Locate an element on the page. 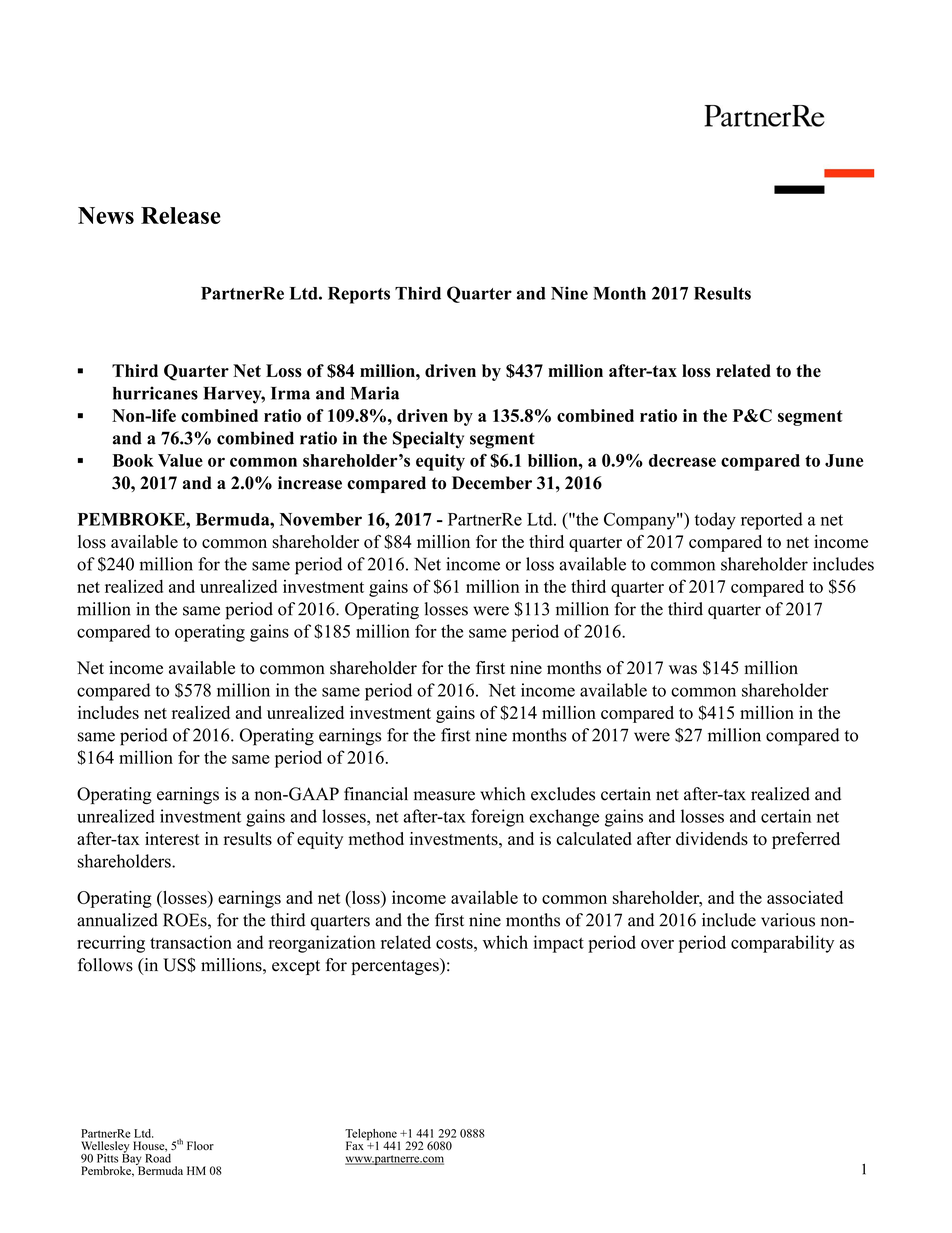 This page has height=1233, width=952. reported is located at coordinates (772, 521).
